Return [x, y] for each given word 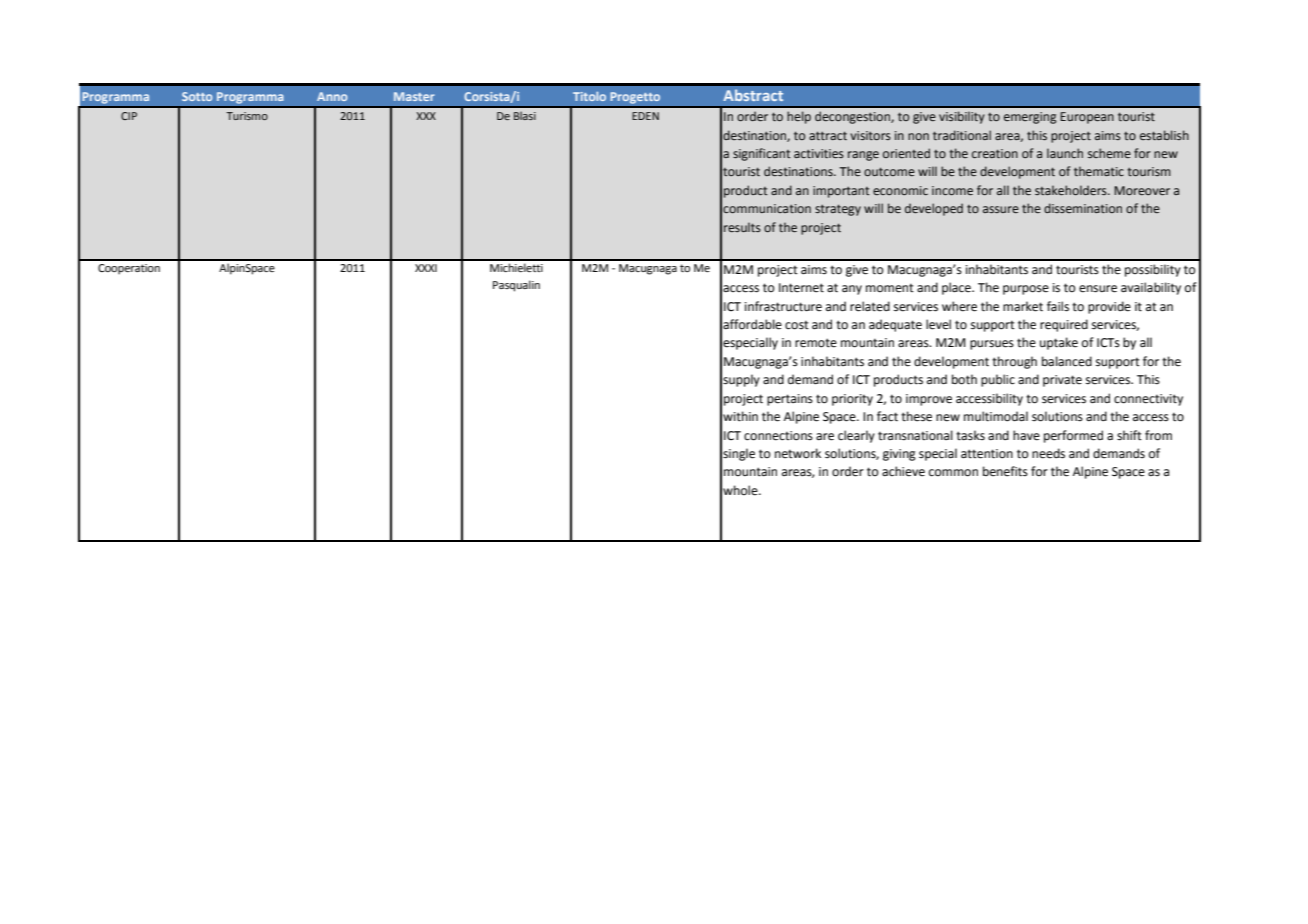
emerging [1030, 118]
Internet [801, 288]
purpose [1026, 290]
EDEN [645, 116]
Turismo [247, 116]
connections [778, 436]
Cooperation [129, 269]
